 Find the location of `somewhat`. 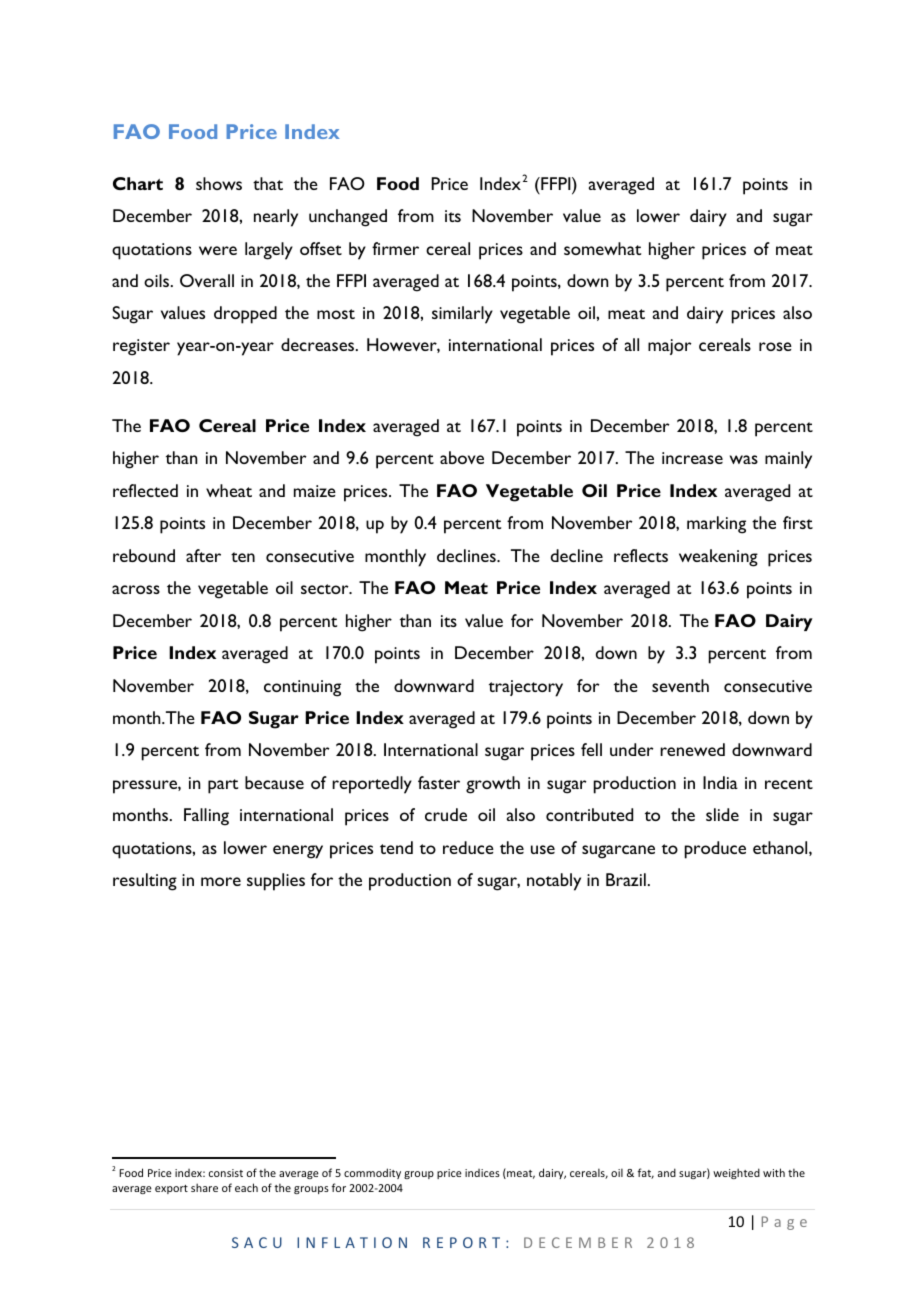

somewhat is located at coordinates (602, 248).
